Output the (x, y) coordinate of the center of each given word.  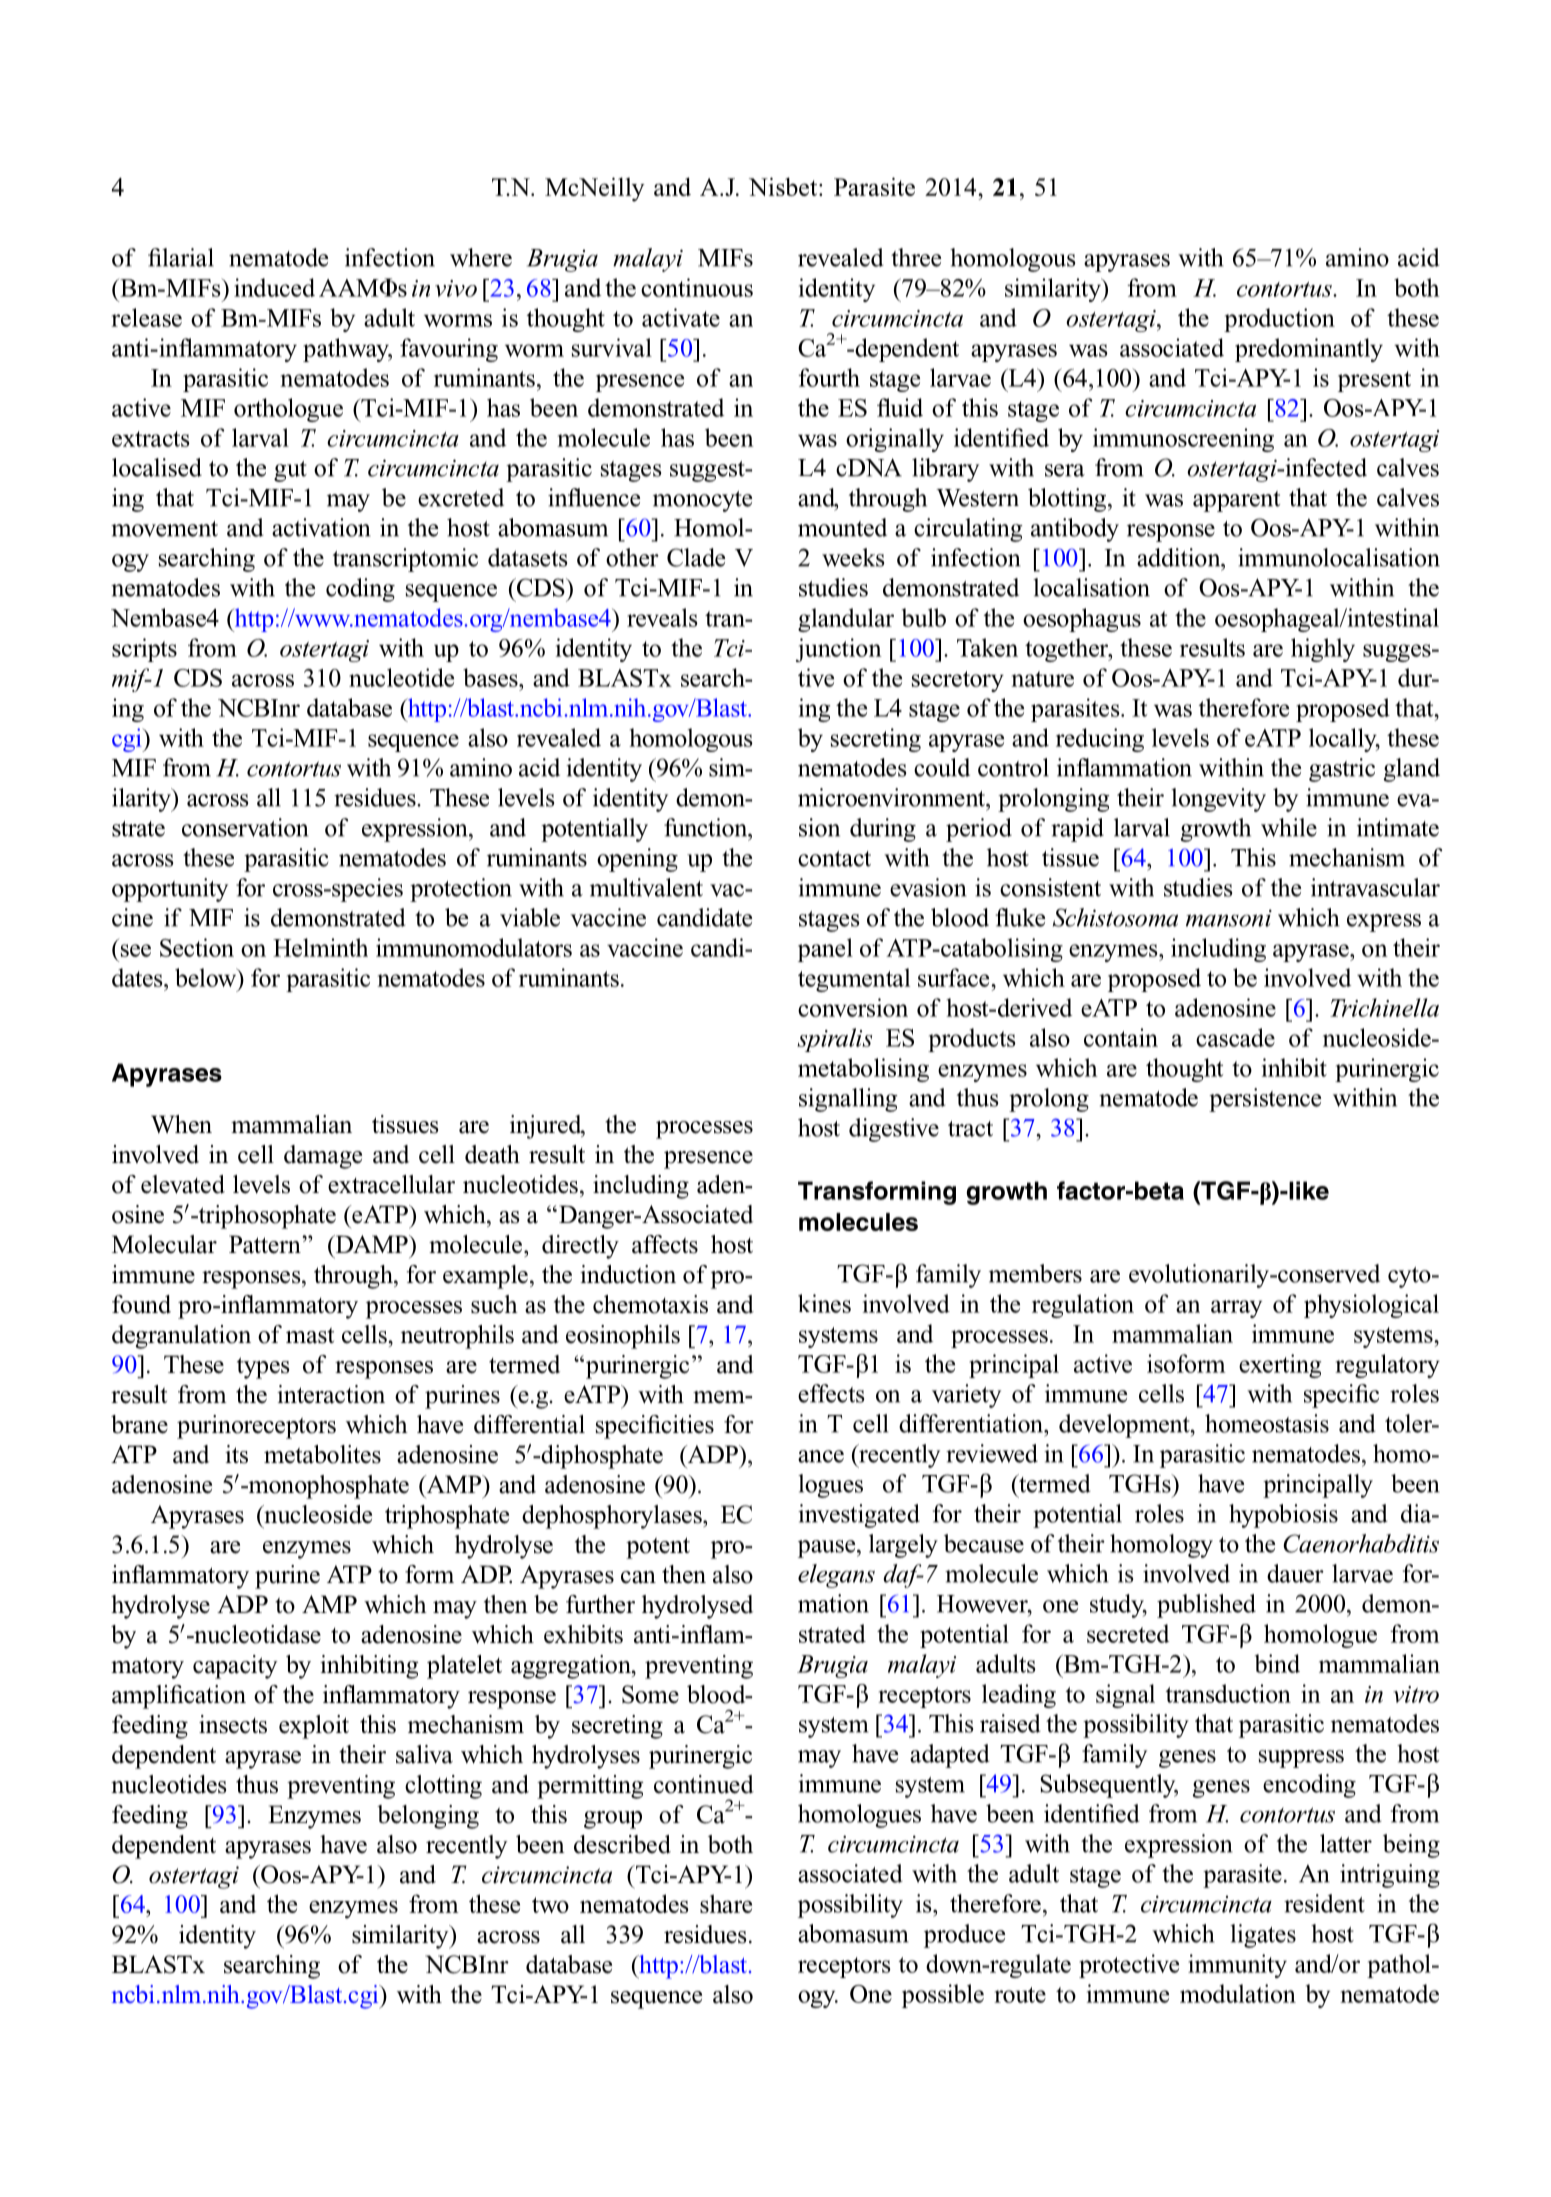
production (1279, 320)
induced (274, 287)
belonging (428, 1817)
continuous (697, 287)
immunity (1237, 1966)
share (726, 1903)
